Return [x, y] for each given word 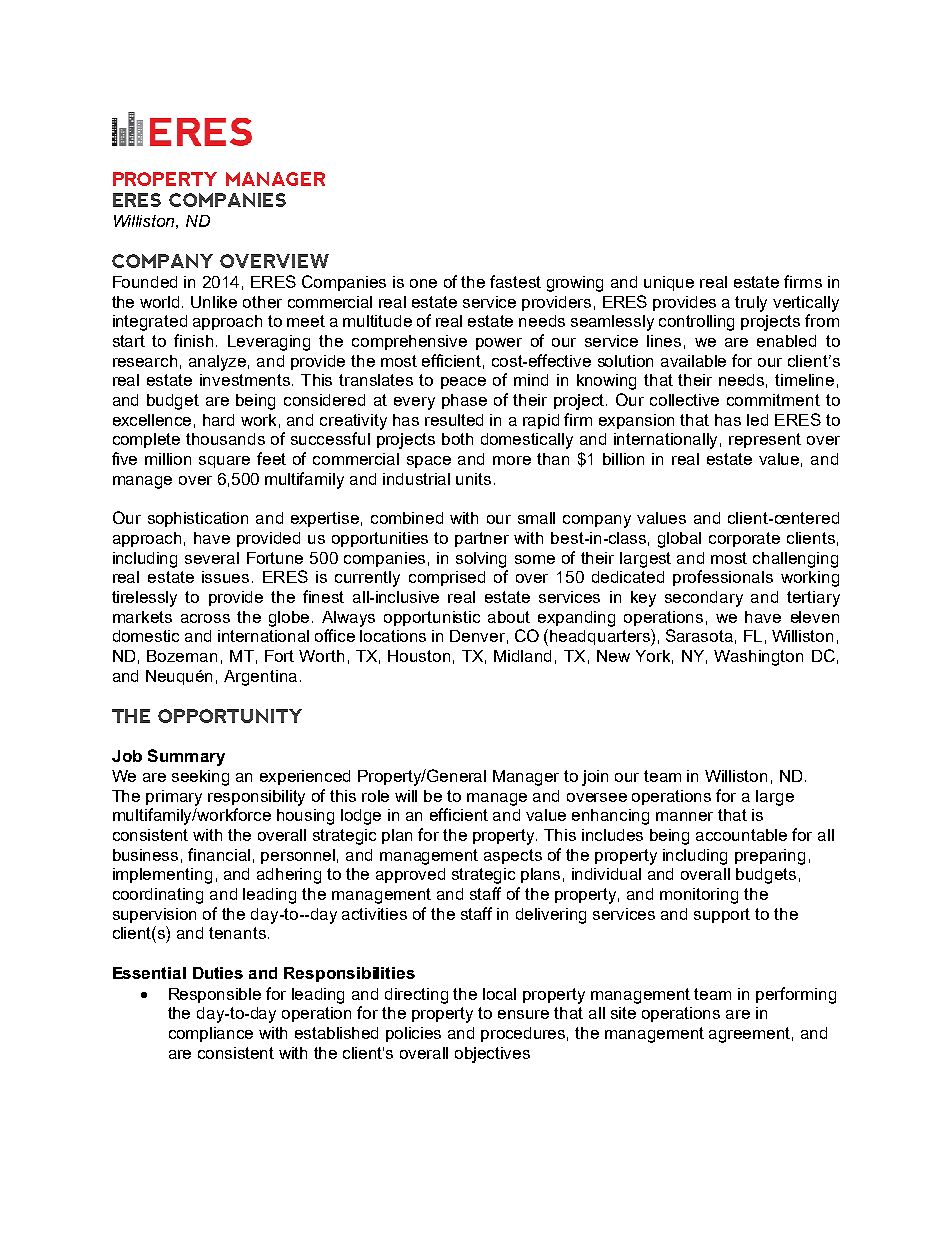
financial [219, 854]
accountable [741, 835]
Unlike [214, 302]
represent [765, 440]
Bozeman [182, 656]
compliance [211, 1034]
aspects [513, 856]
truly [751, 304]
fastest [515, 281]
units [473, 479]
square [224, 462]
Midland [522, 656]
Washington [758, 658]
